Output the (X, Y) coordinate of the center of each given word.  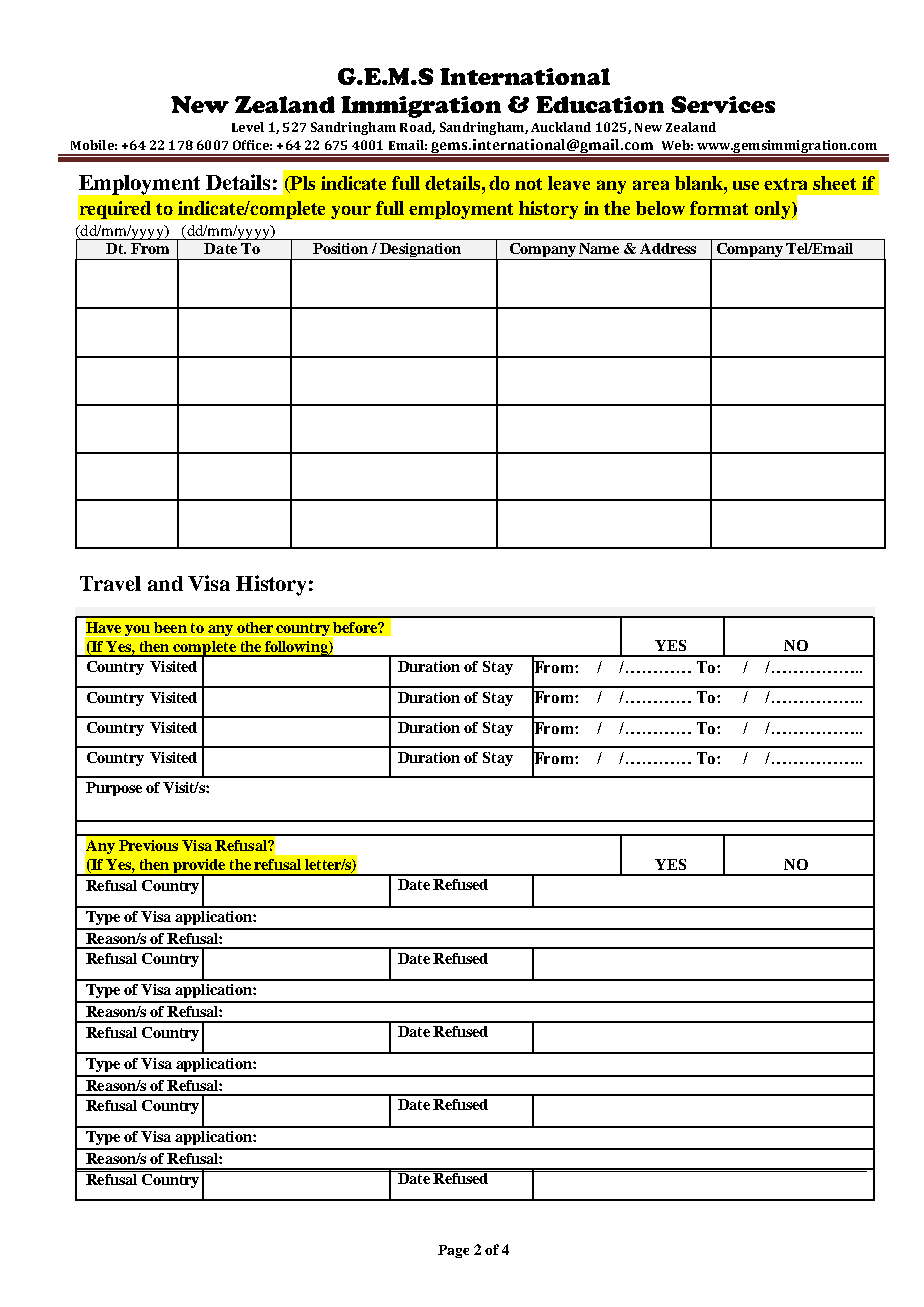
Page (453, 1251)
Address (668, 248)
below (660, 208)
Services (723, 104)
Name (599, 248)
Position (340, 248)
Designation (420, 251)
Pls (301, 184)
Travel (110, 583)
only (774, 210)
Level (248, 127)
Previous (148, 845)
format (719, 208)
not (528, 184)
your (351, 212)
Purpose (114, 789)
